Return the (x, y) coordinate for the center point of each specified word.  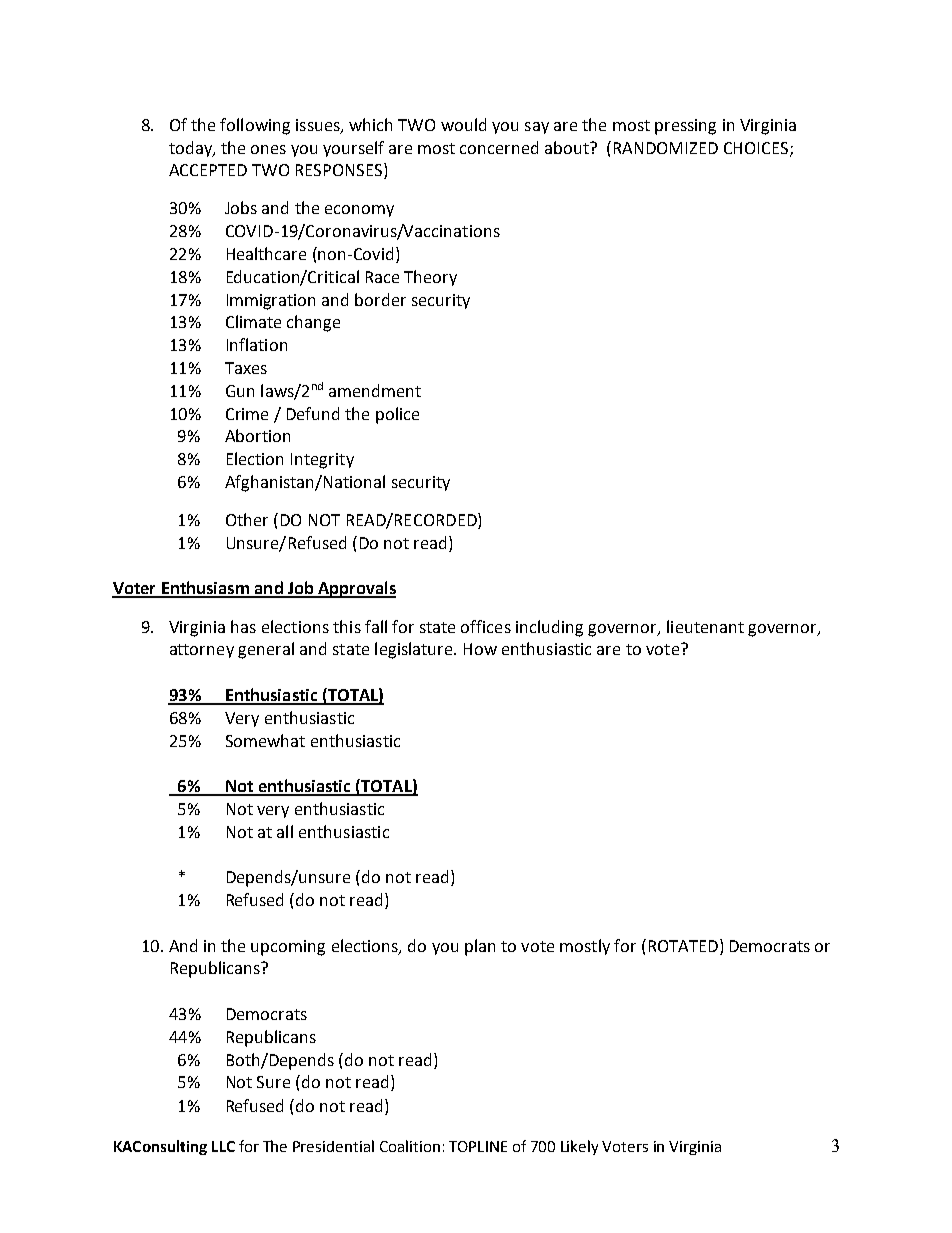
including (549, 628)
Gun (240, 391)
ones (268, 149)
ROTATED (683, 946)
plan (480, 947)
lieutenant (705, 626)
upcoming (288, 948)
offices (486, 626)
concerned (499, 147)
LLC (223, 1146)
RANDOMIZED (666, 148)
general (266, 650)
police (397, 415)
